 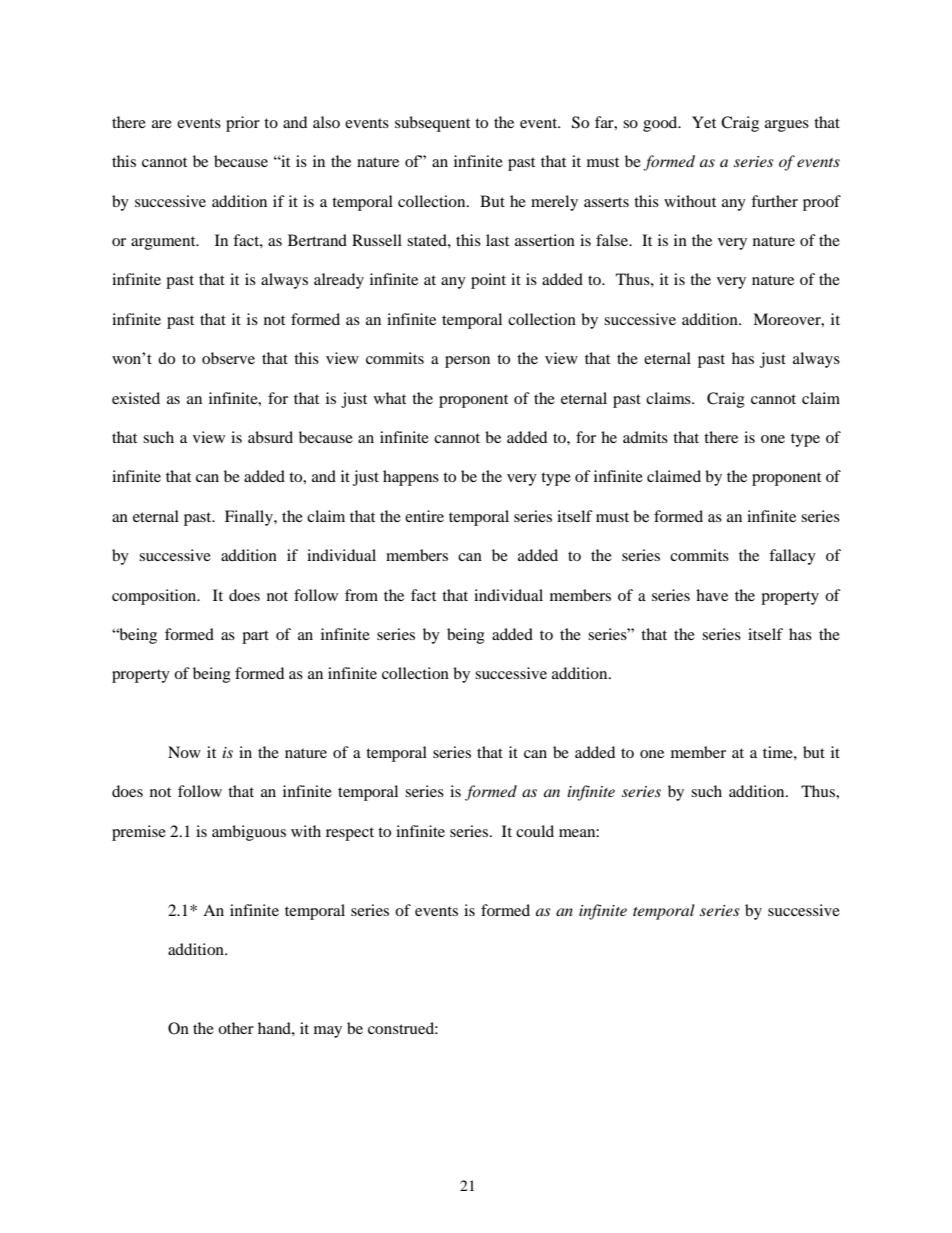 I want to click on entire, so click(x=424, y=516).
